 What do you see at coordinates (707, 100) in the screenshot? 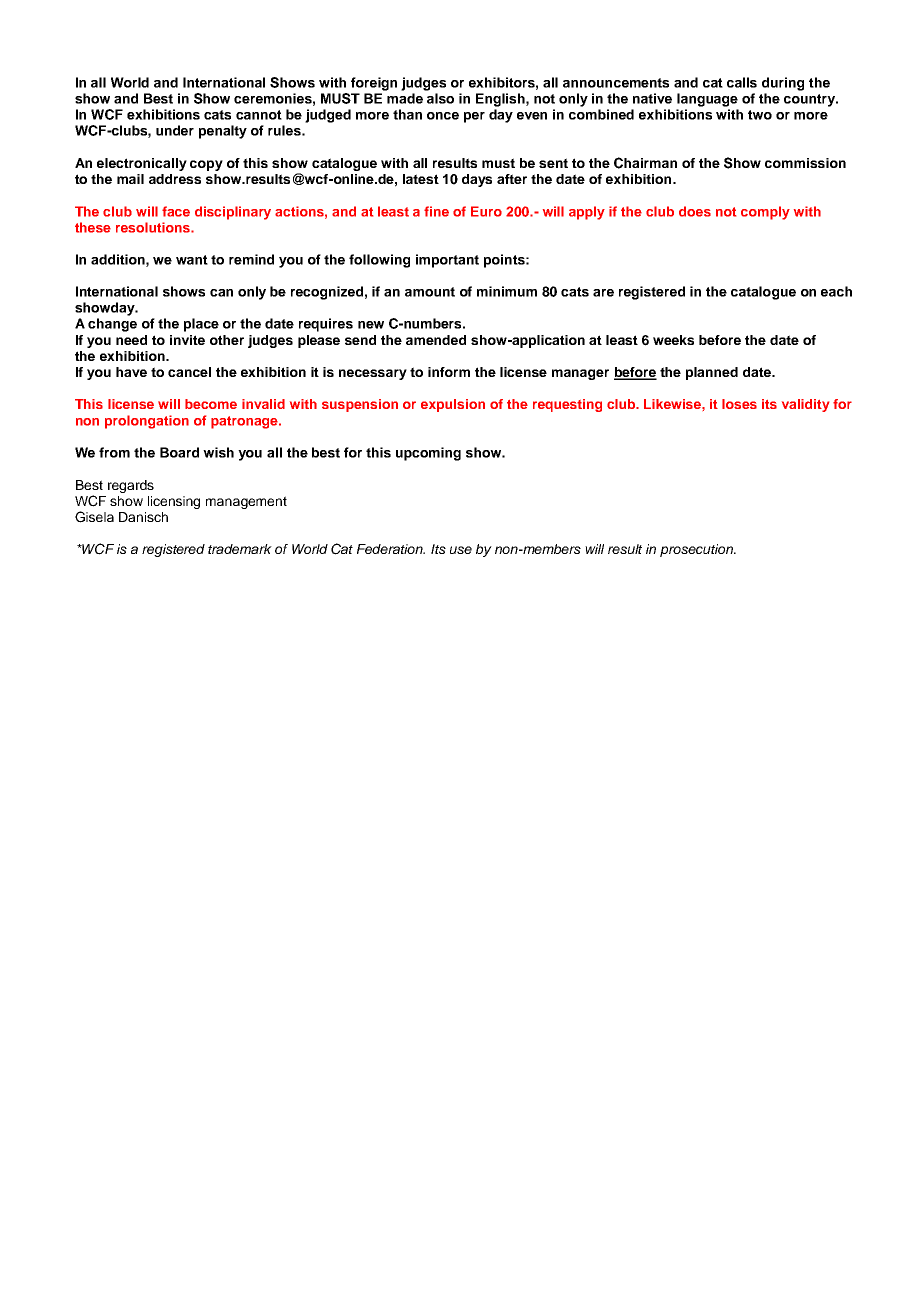
I see `language` at bounding box center [707, 100].
